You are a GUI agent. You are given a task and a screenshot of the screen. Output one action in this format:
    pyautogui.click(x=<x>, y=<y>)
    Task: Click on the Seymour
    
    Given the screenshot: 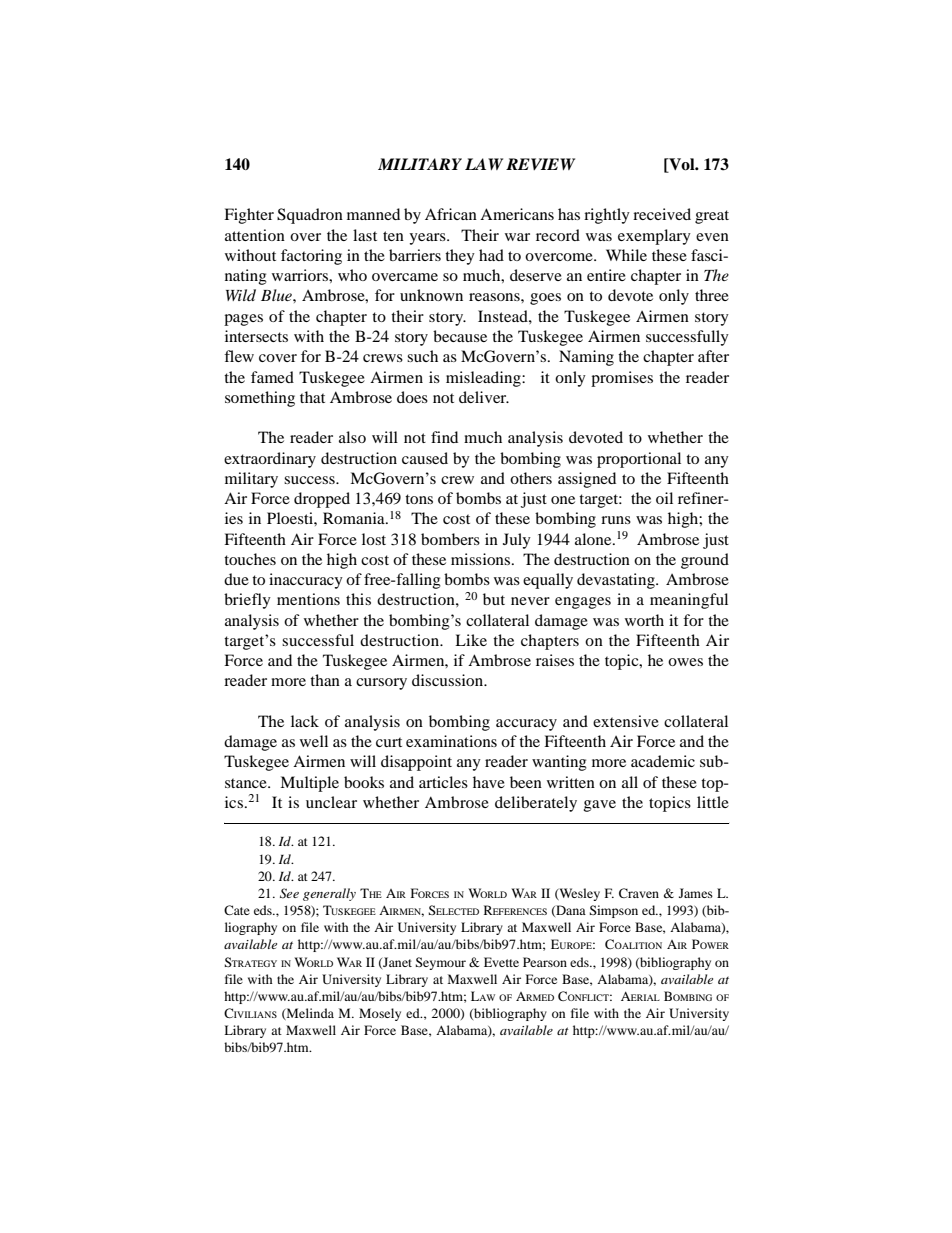 What is the action you would take?
    pyautogui.click(x=440, y=963)
